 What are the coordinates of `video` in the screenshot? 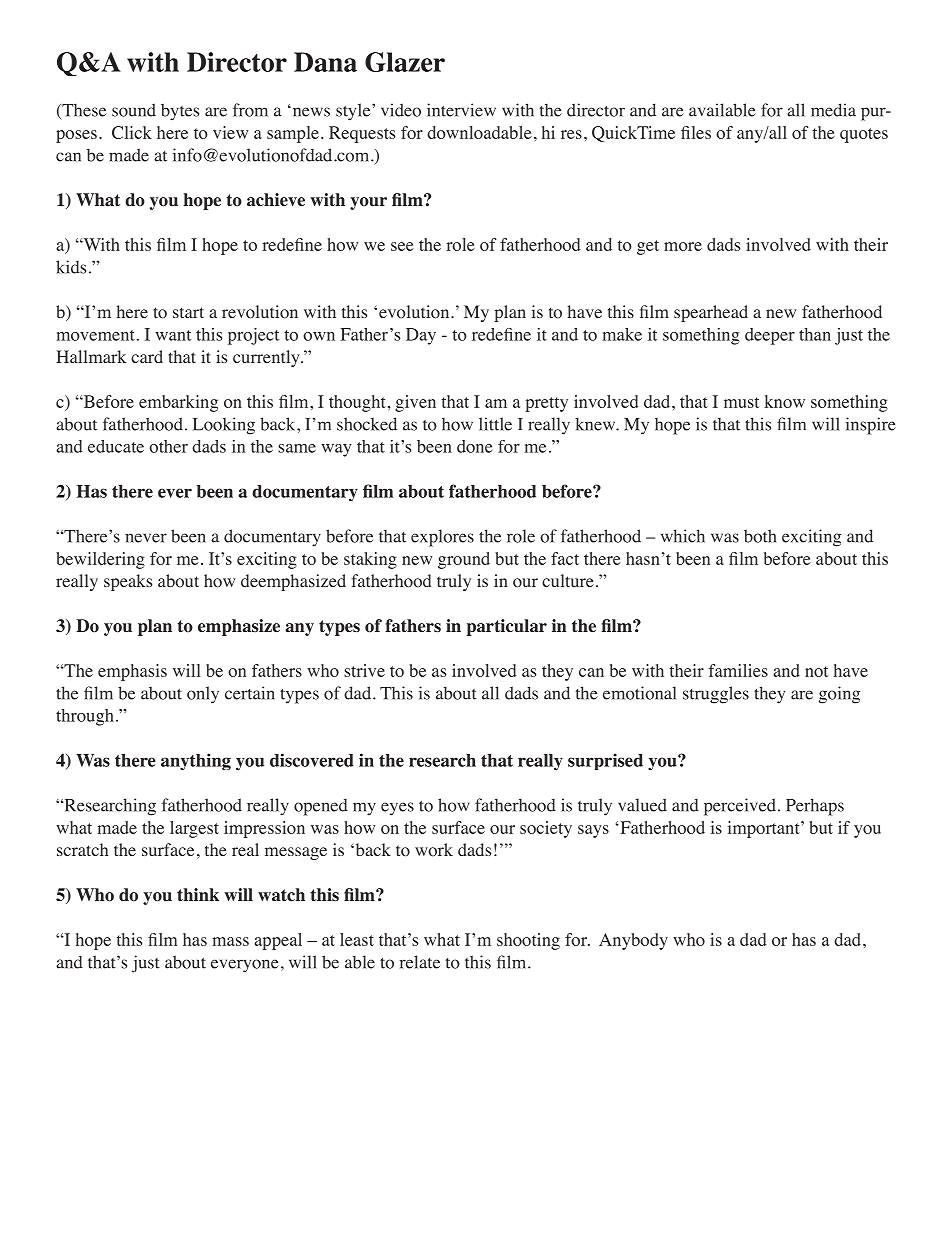 It's located at (401, 110).
